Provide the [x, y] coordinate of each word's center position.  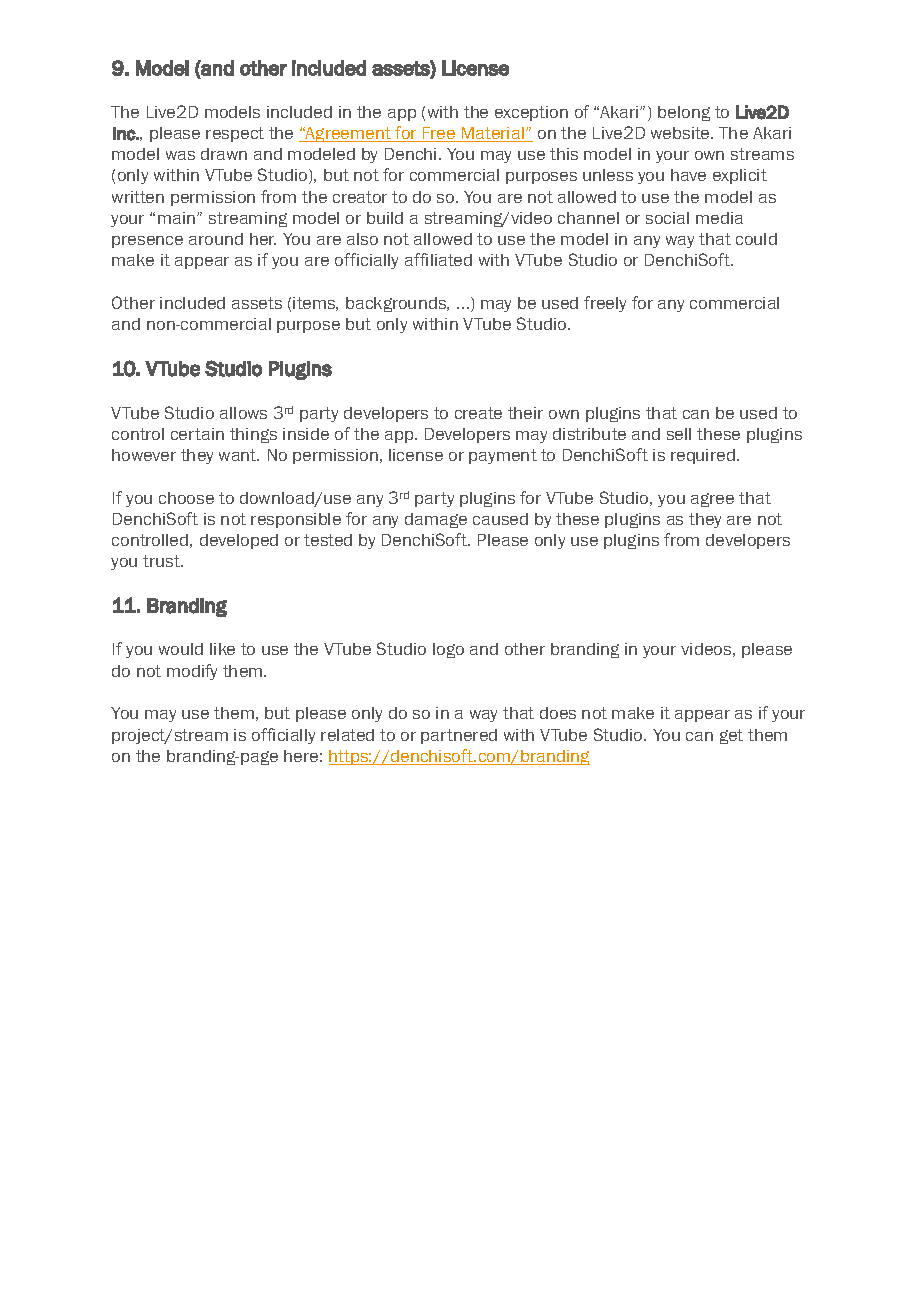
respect [235, 134]
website [681, 133]
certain [197, 434]
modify [192, 672]
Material [493, 134]
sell [679, 434]
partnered [459, 736]
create [478, 413]
